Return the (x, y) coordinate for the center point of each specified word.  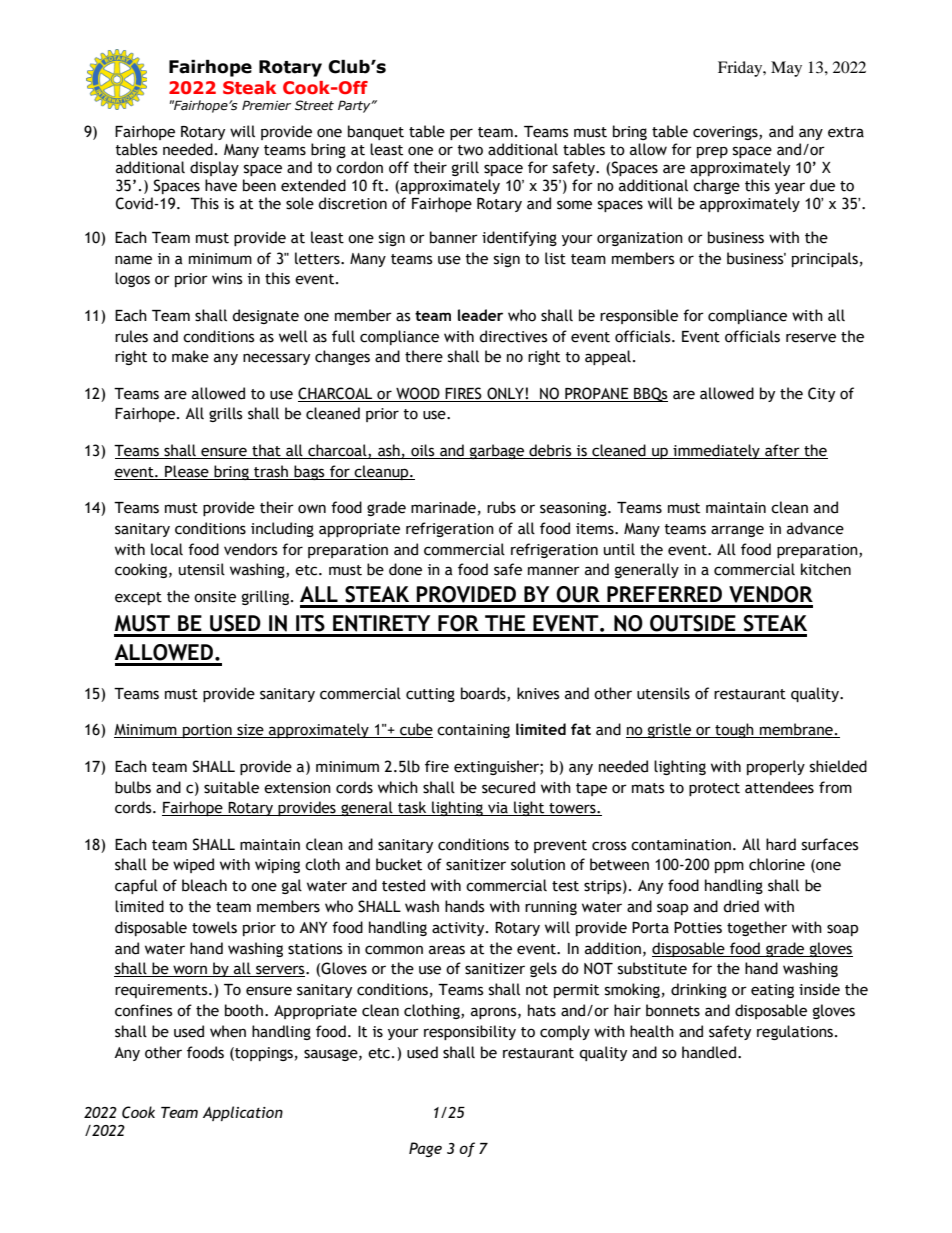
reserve (811, 338)
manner (554, 571)
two (470, 150)
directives (513, 336)
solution (538, 864)
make (190, 356)
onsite (215, 597)
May (786, 69)
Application (243, 1113)
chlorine (777, 864)
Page (425, 1149)
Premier (266, 105)
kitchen (826, 569)
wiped (193, 865)
